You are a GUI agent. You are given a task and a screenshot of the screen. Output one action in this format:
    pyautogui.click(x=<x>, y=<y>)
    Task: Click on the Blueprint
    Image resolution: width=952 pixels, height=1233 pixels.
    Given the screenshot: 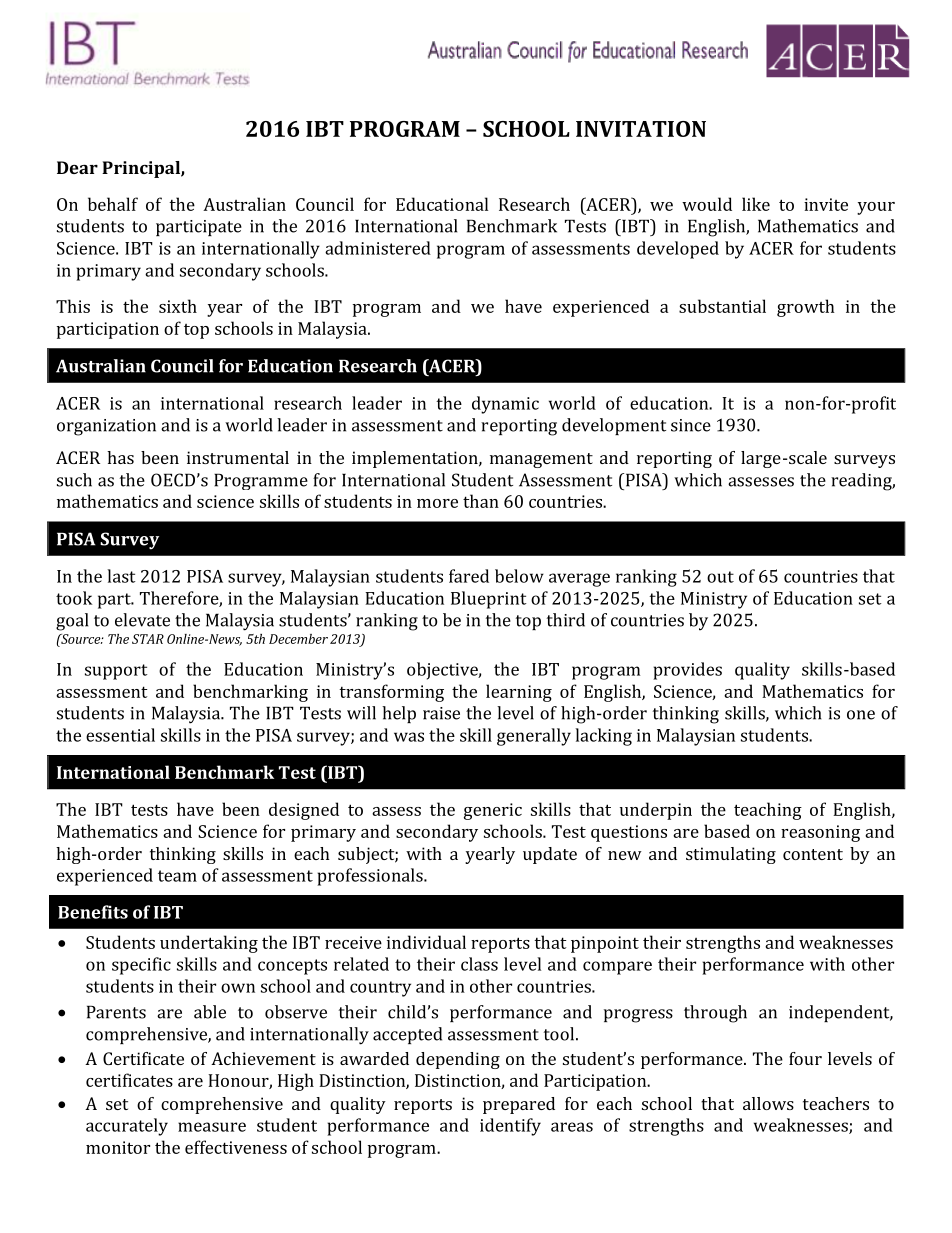 What is the action you would take?
    pyautogui.click(x=489, y=600)
